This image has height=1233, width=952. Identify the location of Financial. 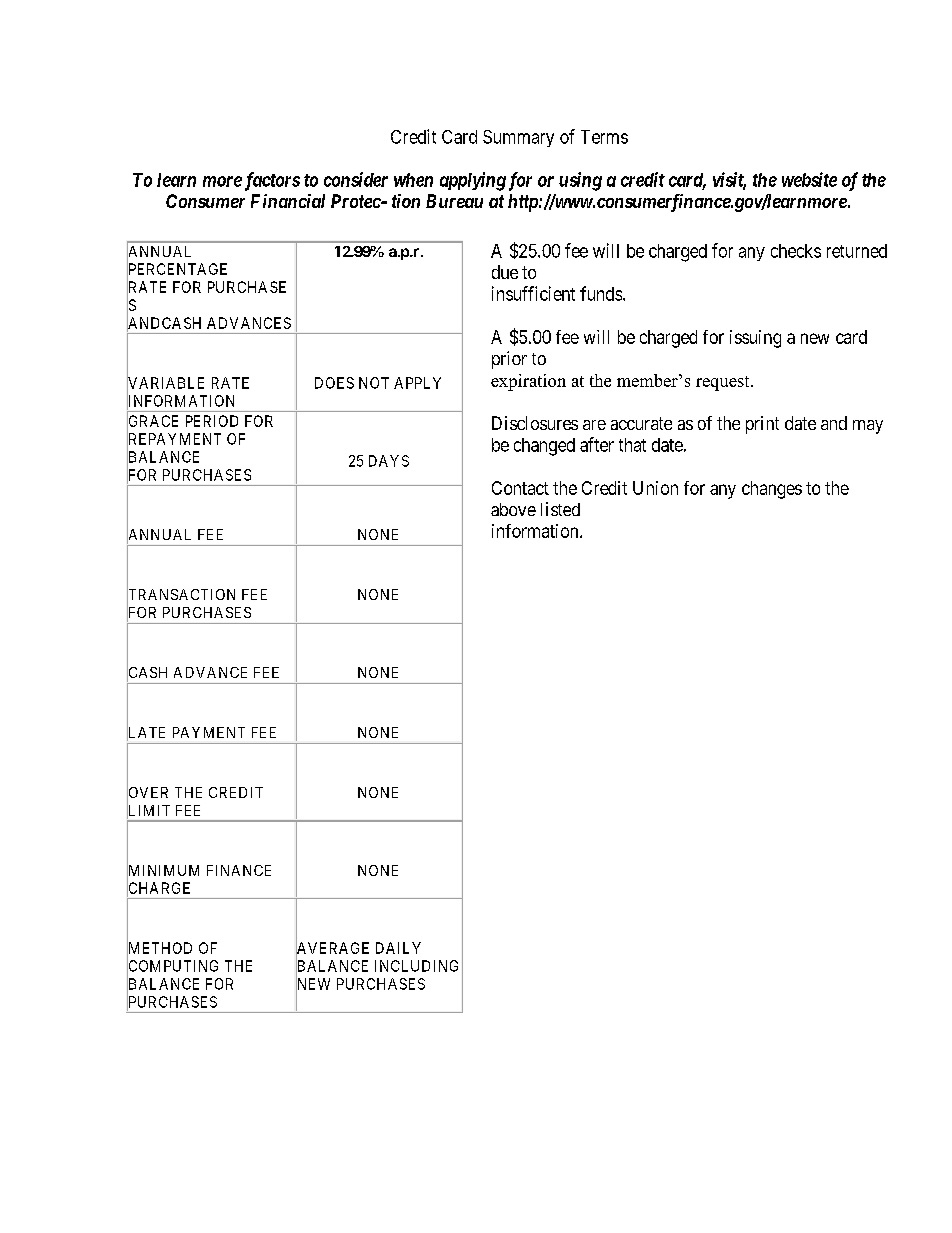
(288, 201).
